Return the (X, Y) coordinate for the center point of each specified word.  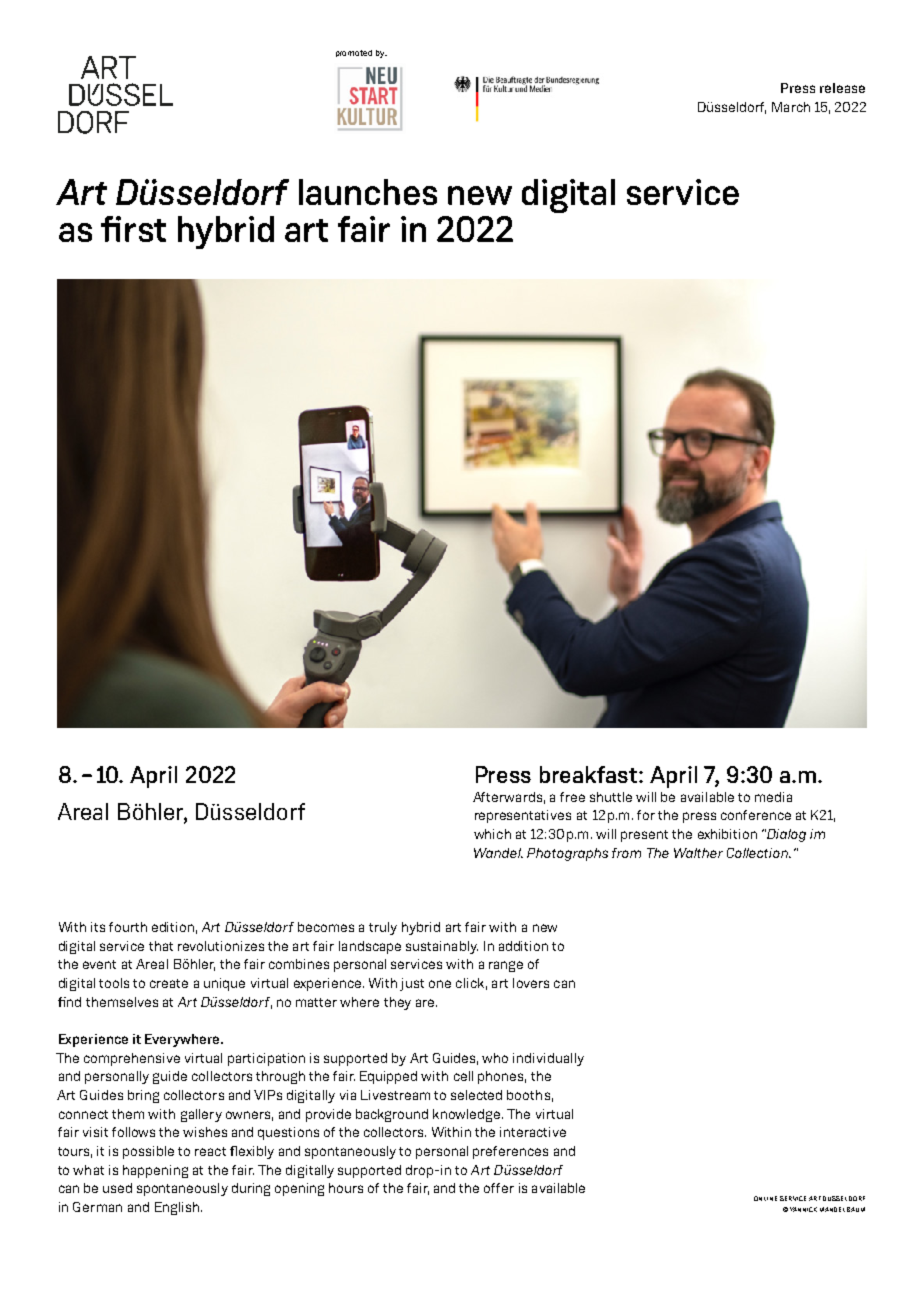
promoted (354, 53)
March (791, 107)
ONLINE (765, 1198)
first (133, 229)
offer (499, 1188)
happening (155, 1171)
